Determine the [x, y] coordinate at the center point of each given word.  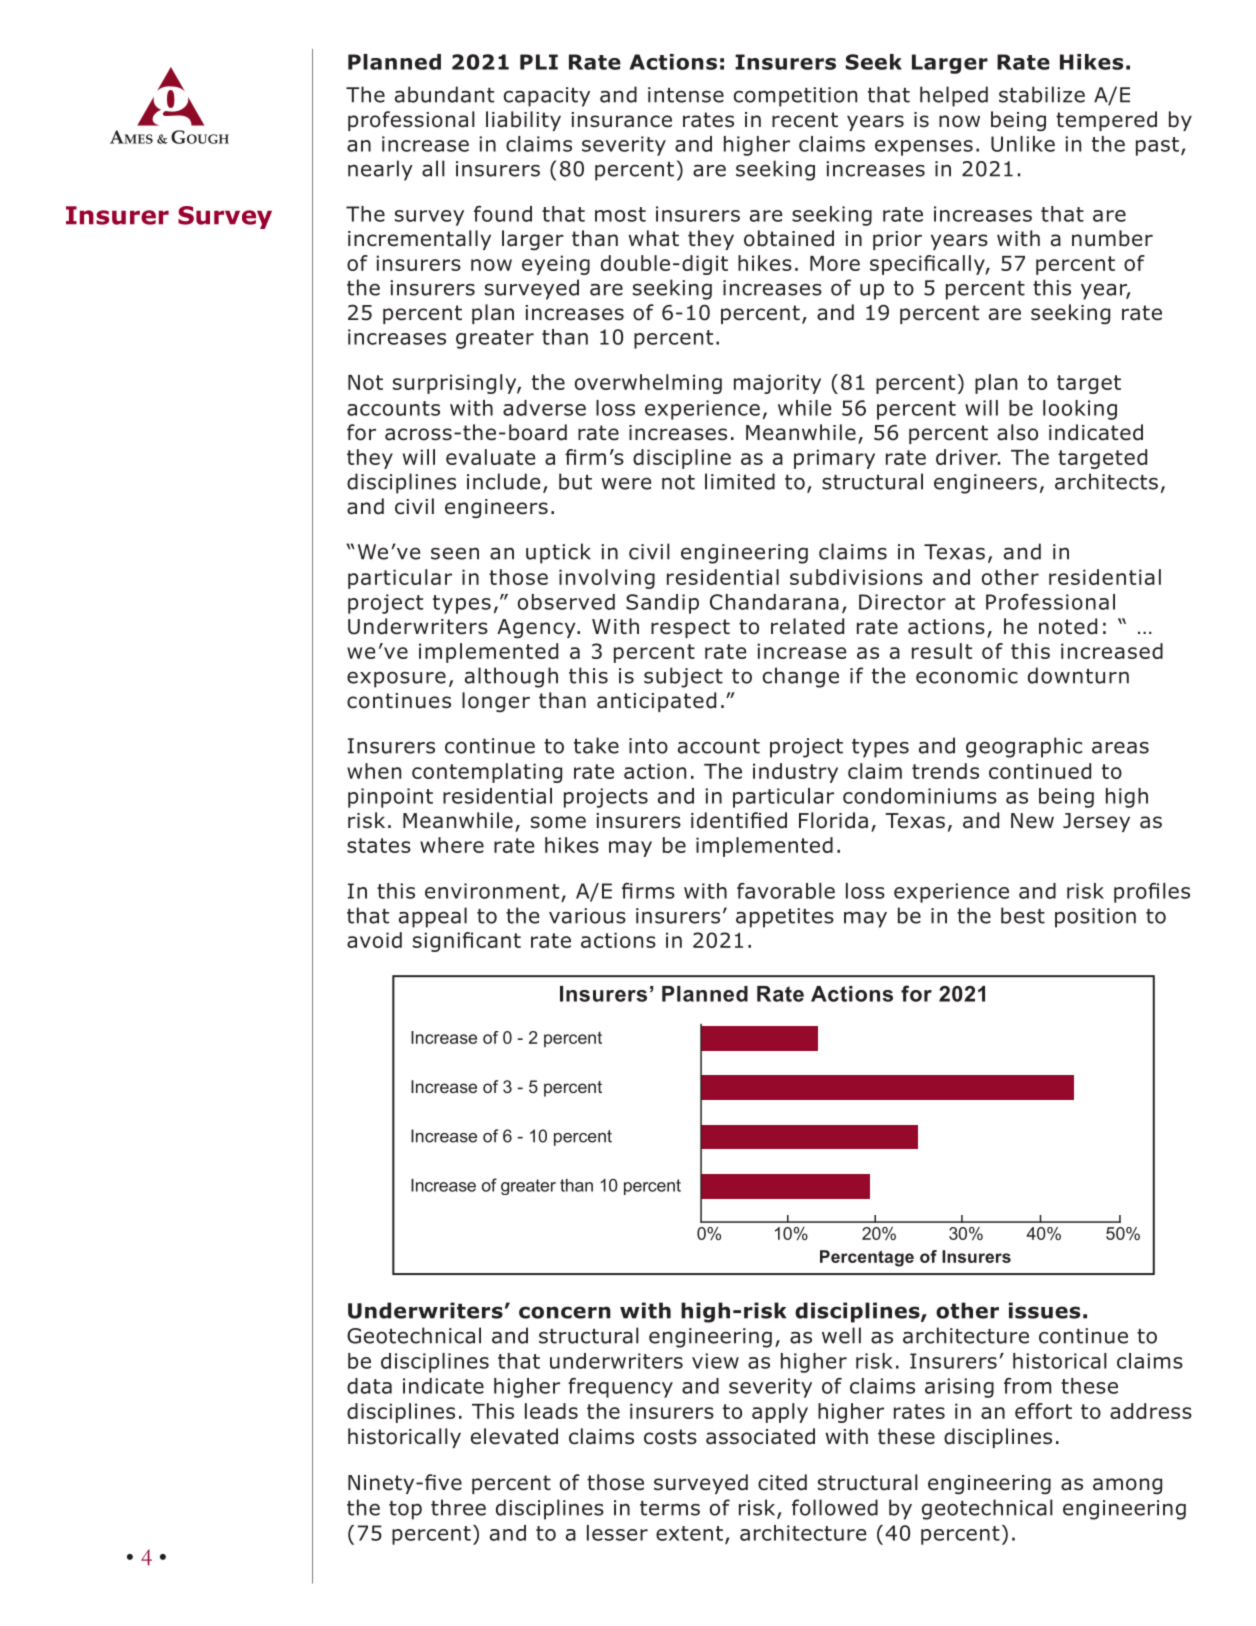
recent [805, 120]
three [458, 1507]
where [452, 845]
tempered [1106, 121]
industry [795, 773]
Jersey [1096, 822]
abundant [444, 94]
